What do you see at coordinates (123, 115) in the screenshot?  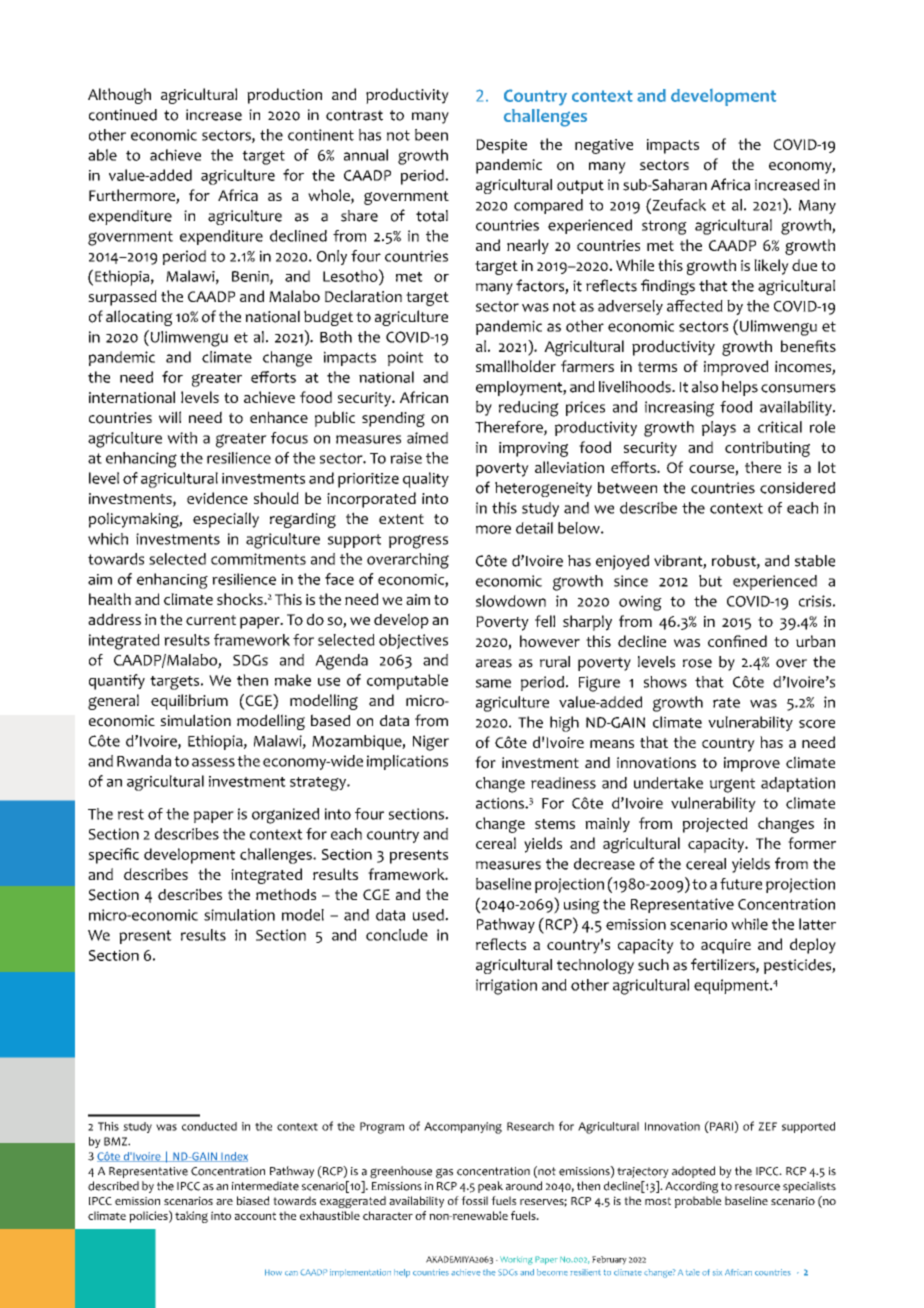 I see `continued` at bounding box center [123, 115].
